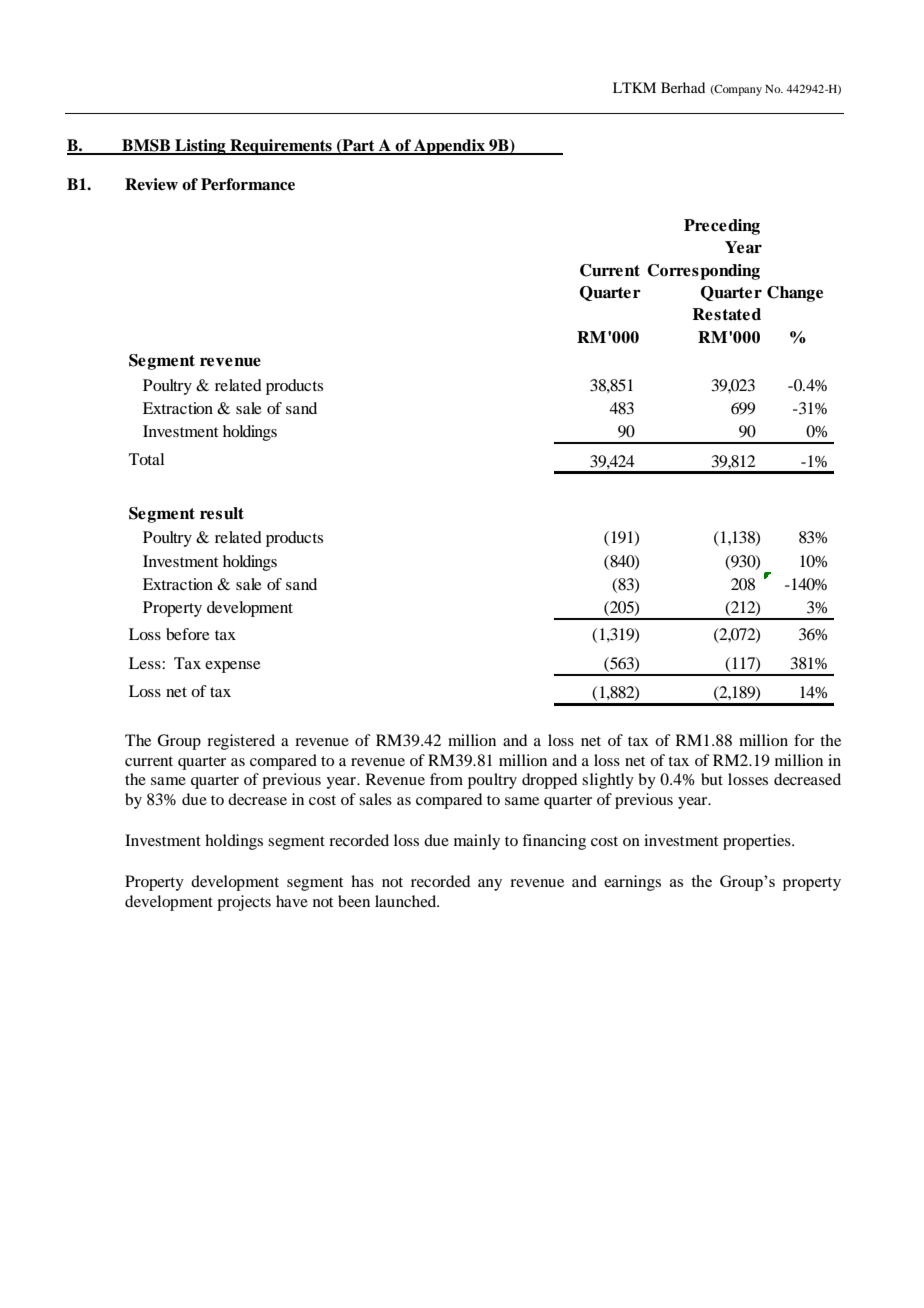 The image size is (924, 1308). I want to click on result, so click(222, 513).
